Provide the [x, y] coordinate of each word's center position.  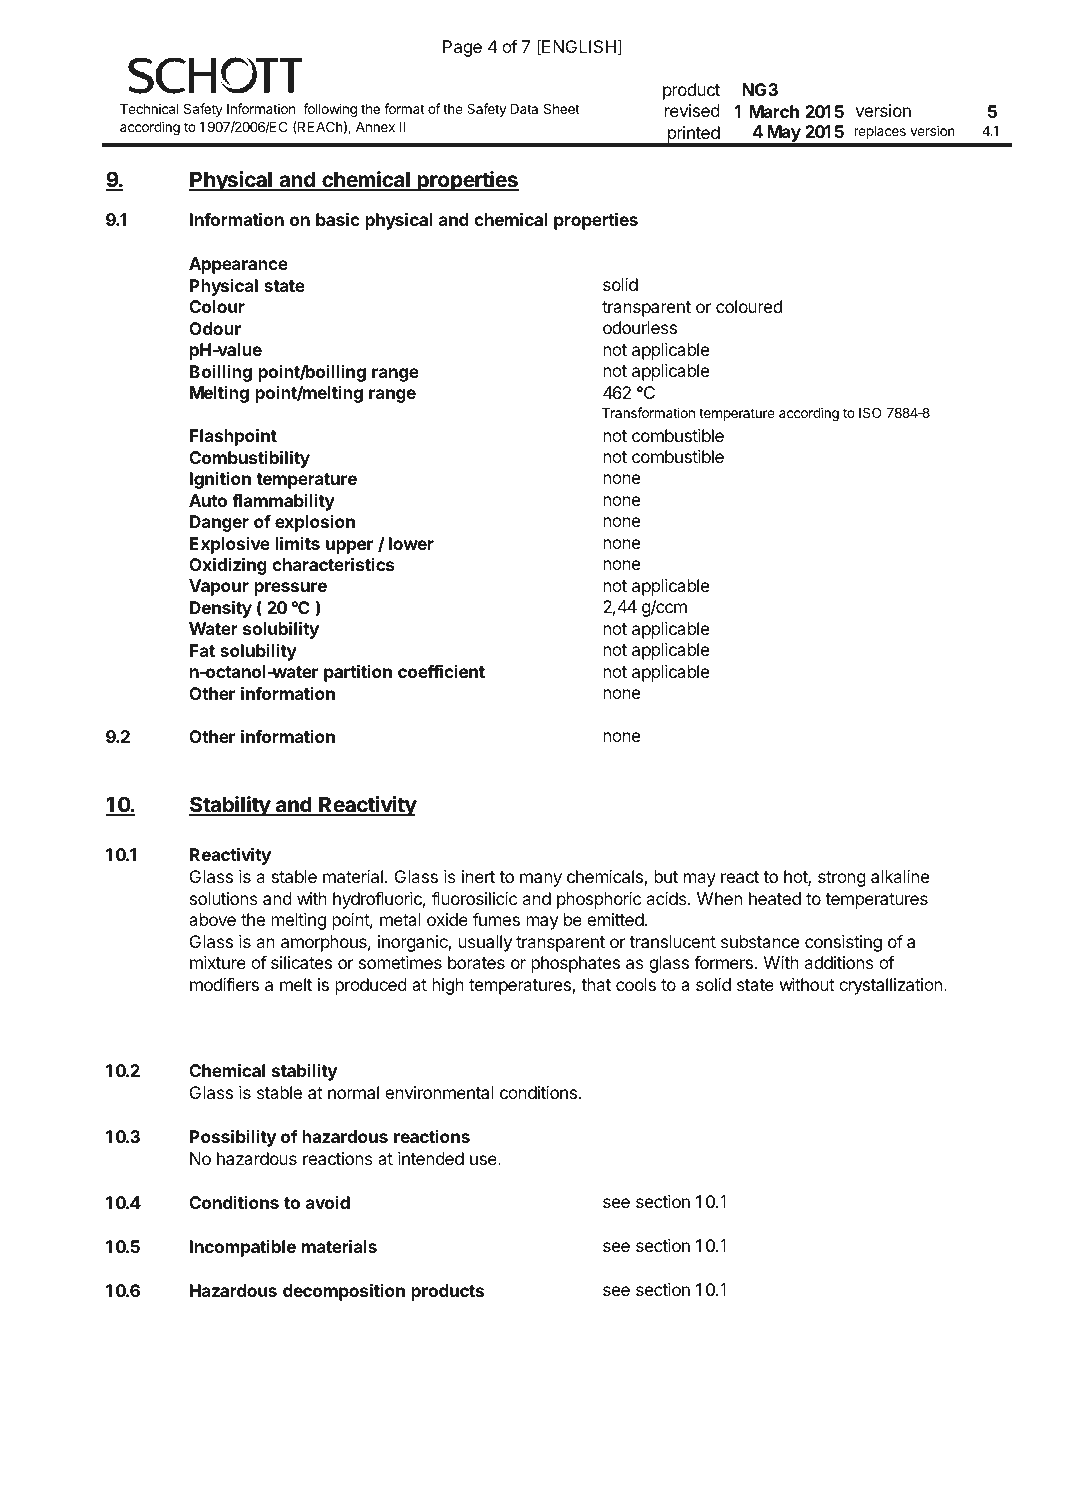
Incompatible [243, 1248]
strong [842, 879]
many [541, 880]
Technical [149, 108]
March [774, 111]
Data [524, 109]
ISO [870, 412]
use [484, 1160]
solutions [224, 898]
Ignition [220, 480]
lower [411, 543]
